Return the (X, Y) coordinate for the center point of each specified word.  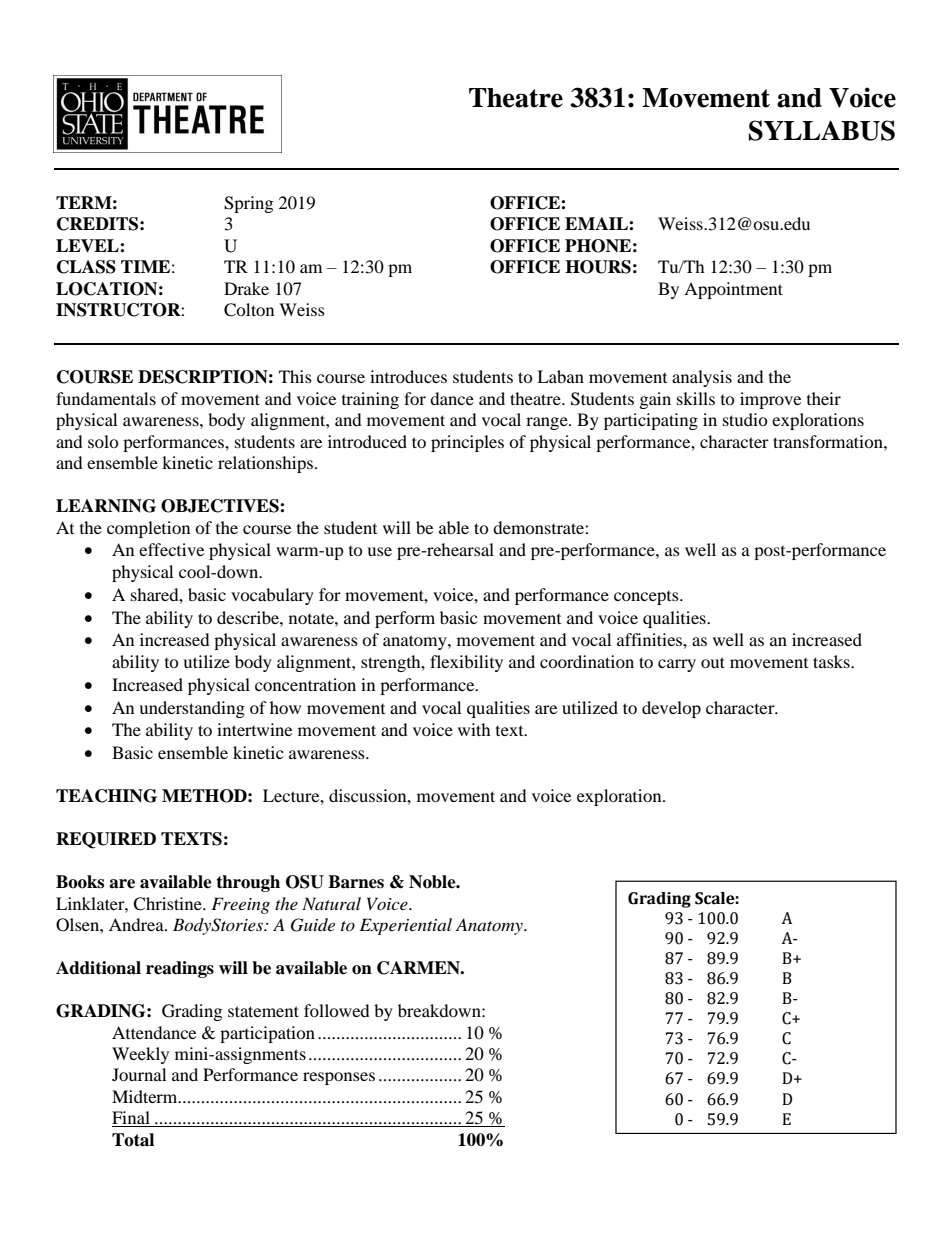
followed (337, 1010)
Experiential (406, 926)
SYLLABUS (822, 130)
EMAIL (597, 223)
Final (132, 1119)
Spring (248, 204)
